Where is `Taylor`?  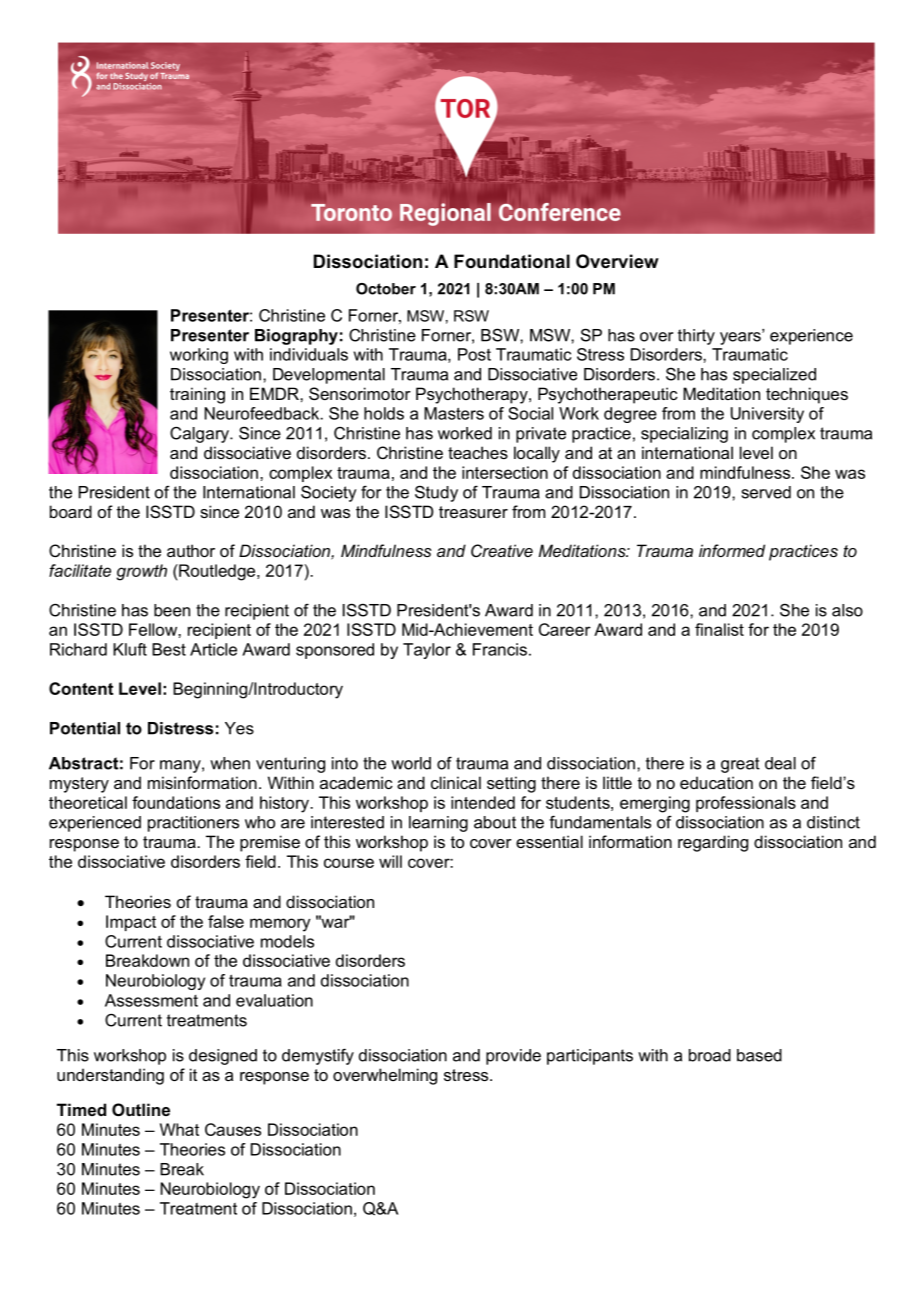
Taylor is located at coordinates (427, 651).
